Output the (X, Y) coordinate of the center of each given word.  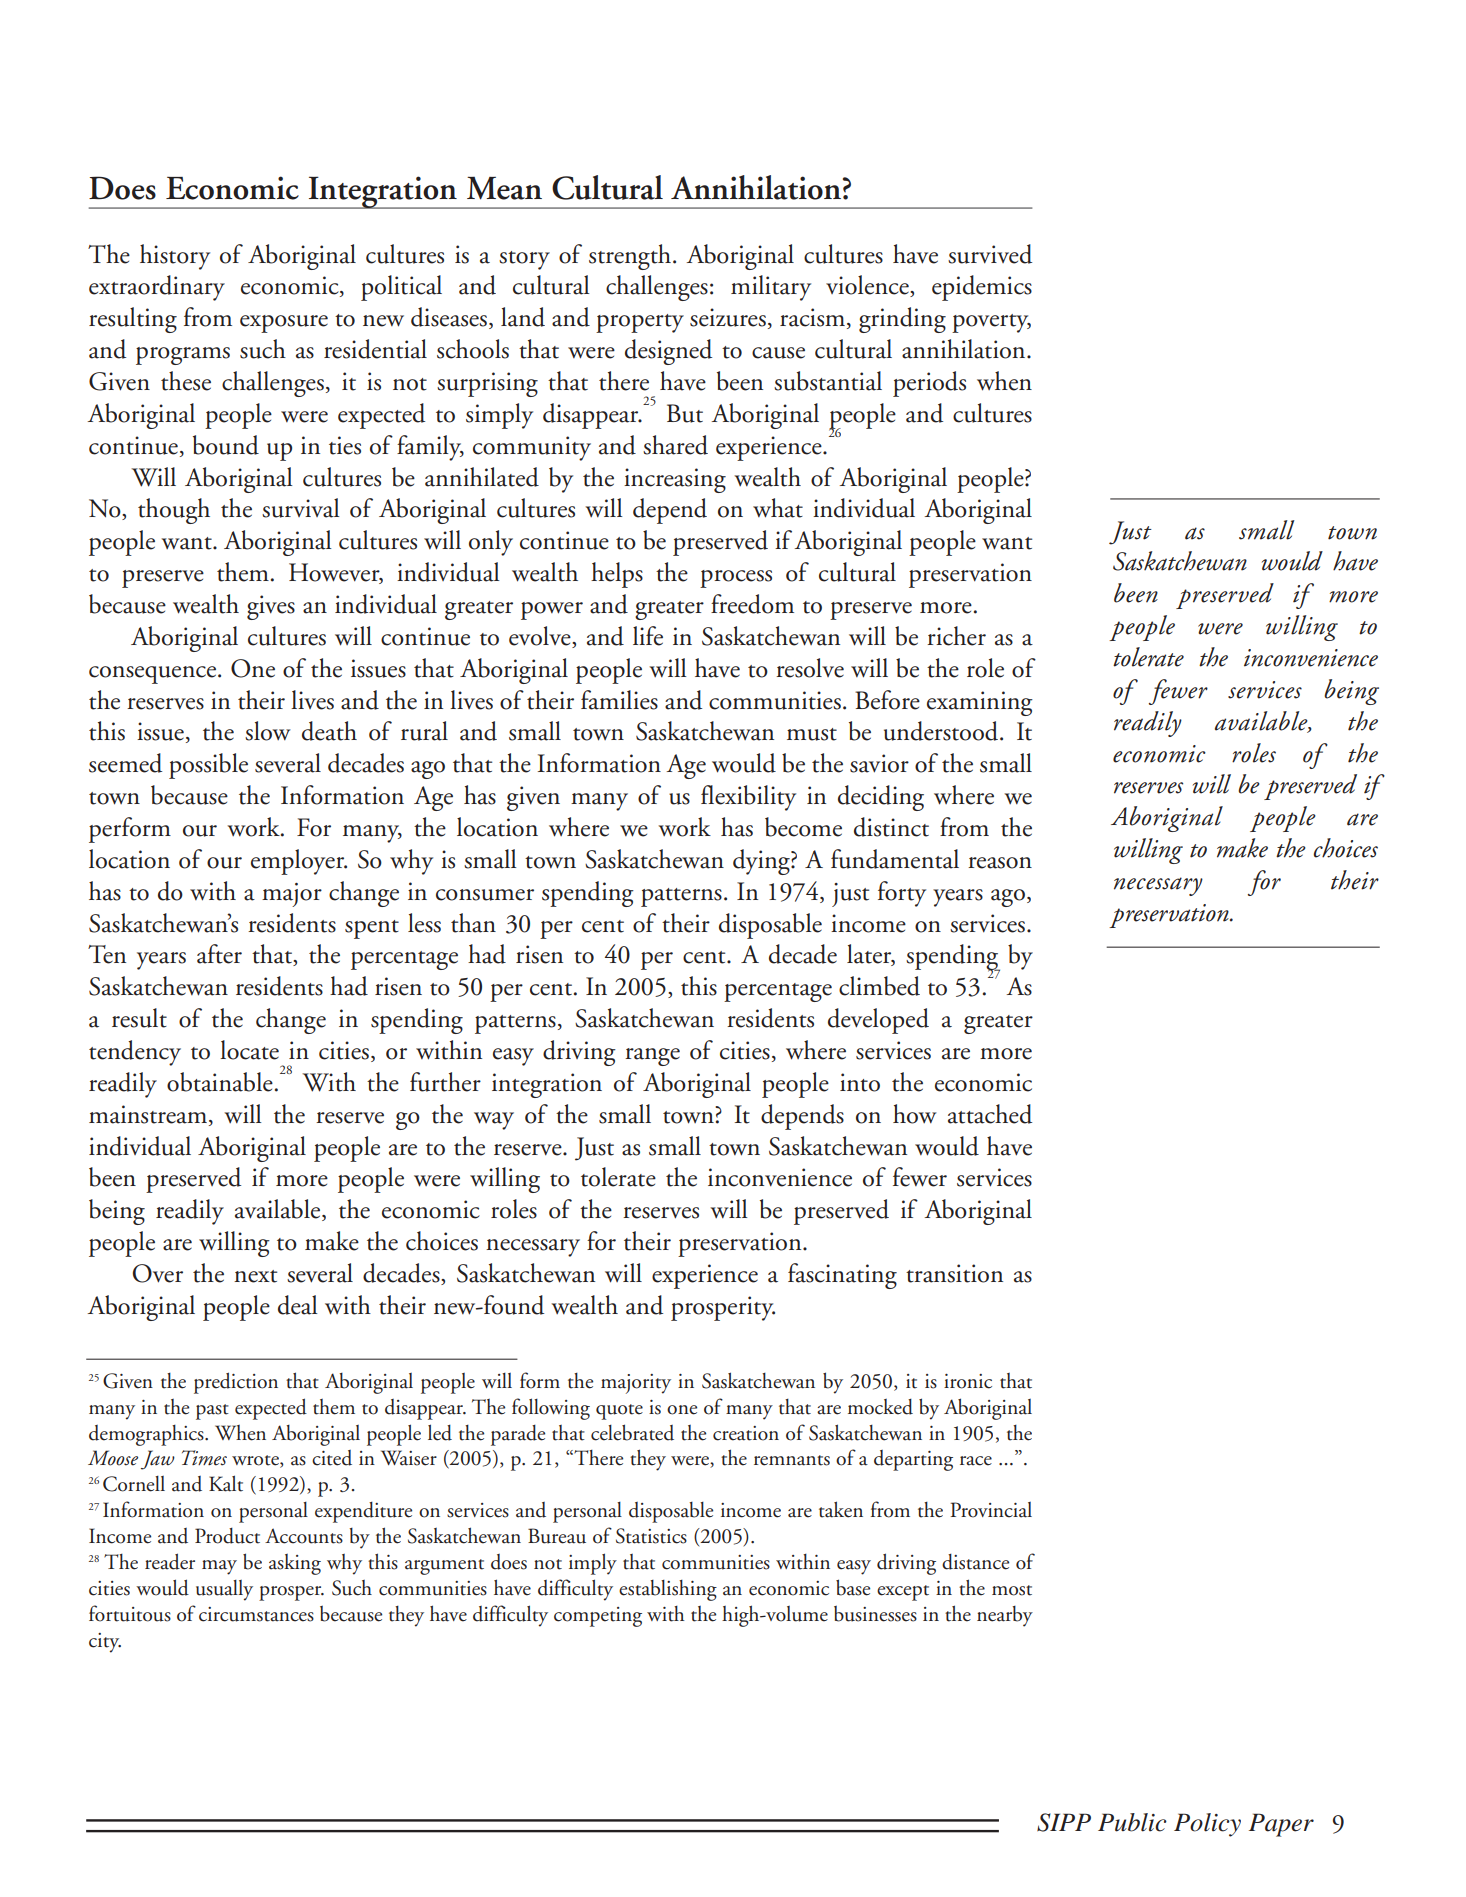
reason (1000, 863)
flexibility (748, 798)
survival (300, 508)
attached (990, 1114)
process (736, 579)
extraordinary (157, 288)
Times (204, 1458)
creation (746, 1433)
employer (298, 862)
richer (956, 636)
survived (990, 254)
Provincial (991, 1510)
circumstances (256, 1614)
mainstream (149, 1114)
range (652, 1057)
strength (630, 257)
